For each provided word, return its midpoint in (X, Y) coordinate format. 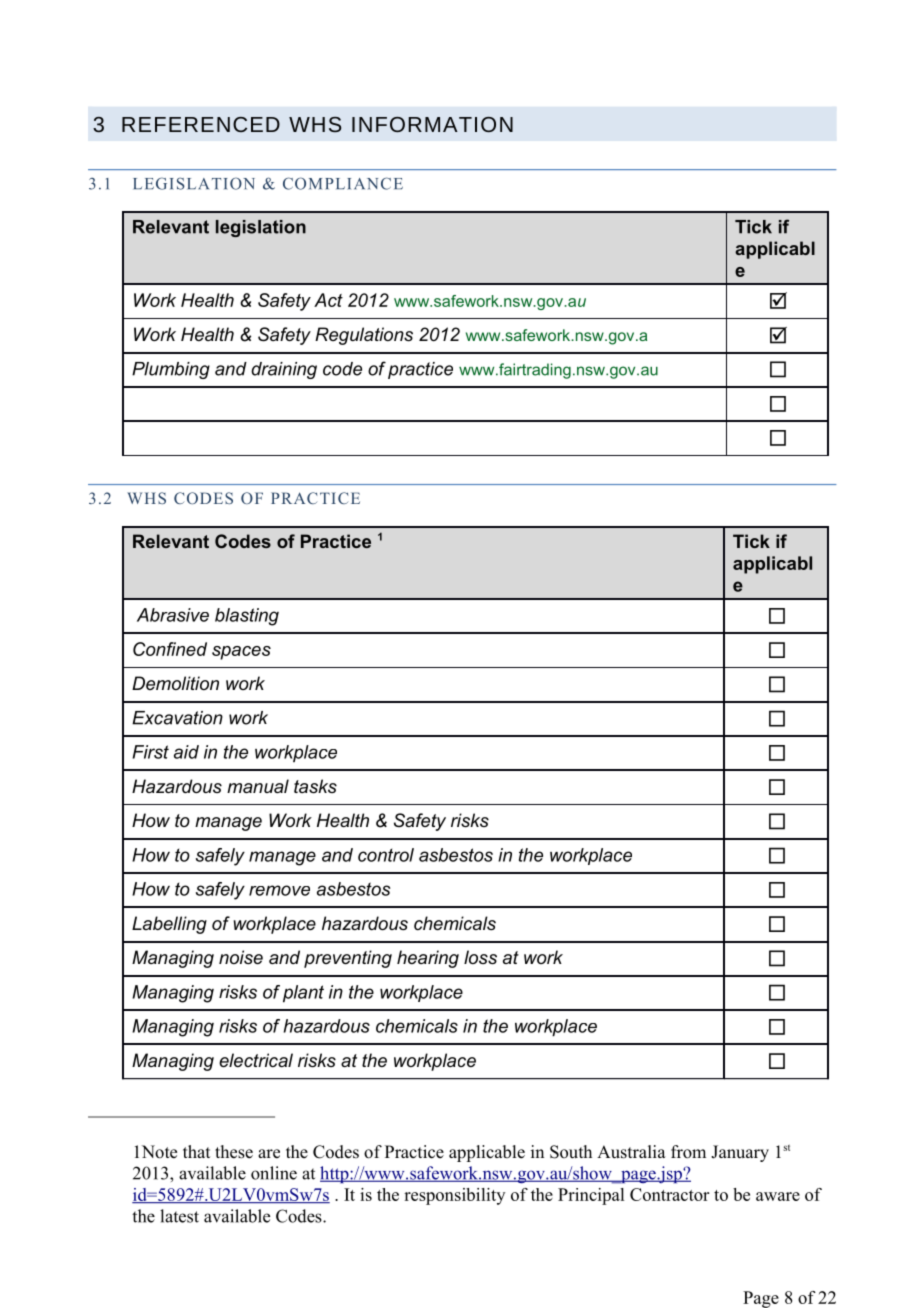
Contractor (669, 1194)
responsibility (454, 1196)
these (234, 1152)
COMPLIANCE (343, 183)
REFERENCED (201, 124)
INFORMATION (432, 124)
